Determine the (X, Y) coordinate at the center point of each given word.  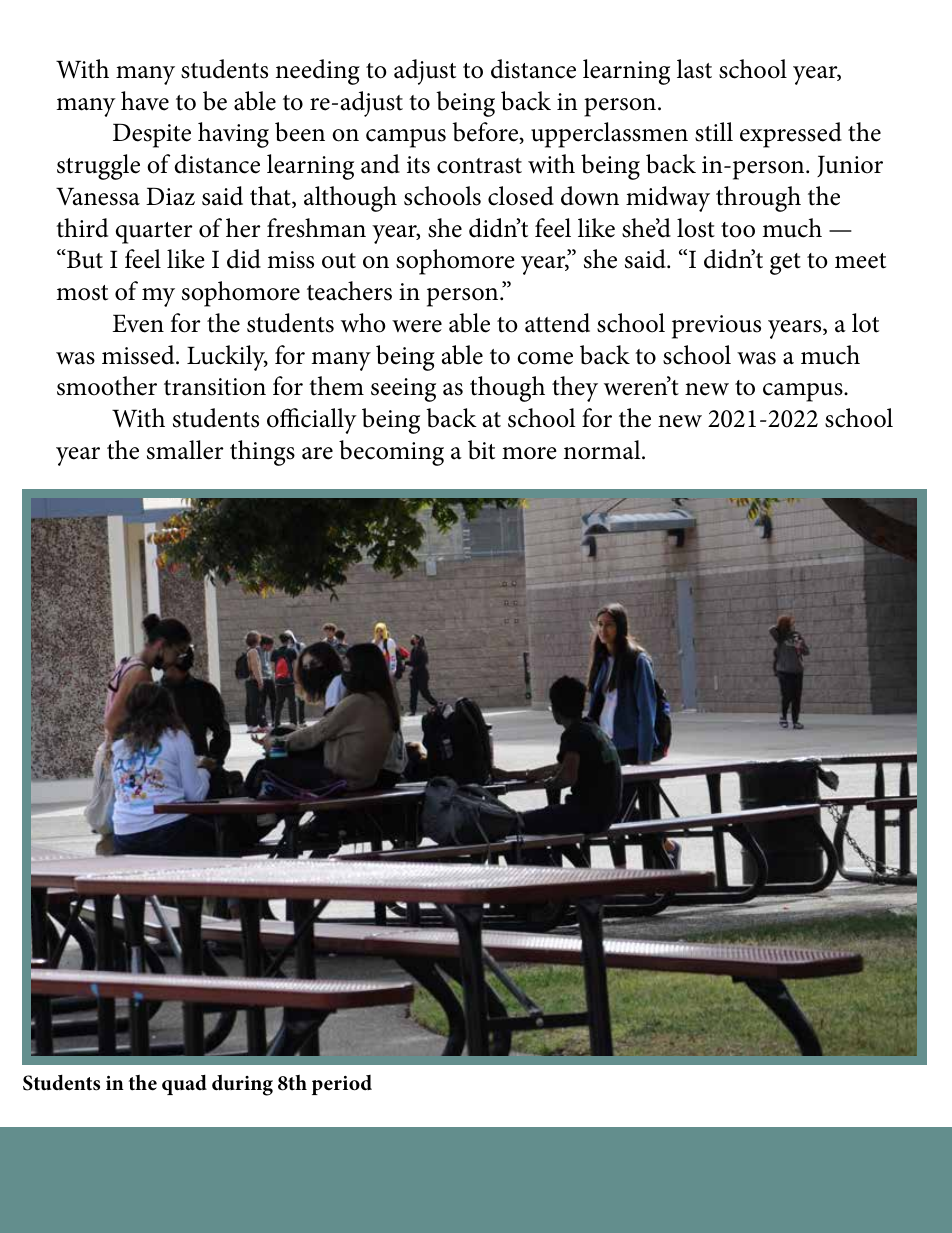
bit (481, 450)
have (145, 101)
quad (184, 1085)
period (342, 1085)
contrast (479, 166)
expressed (791, 135)
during (242, 1085)
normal (603, 450)
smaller (185, 450)
